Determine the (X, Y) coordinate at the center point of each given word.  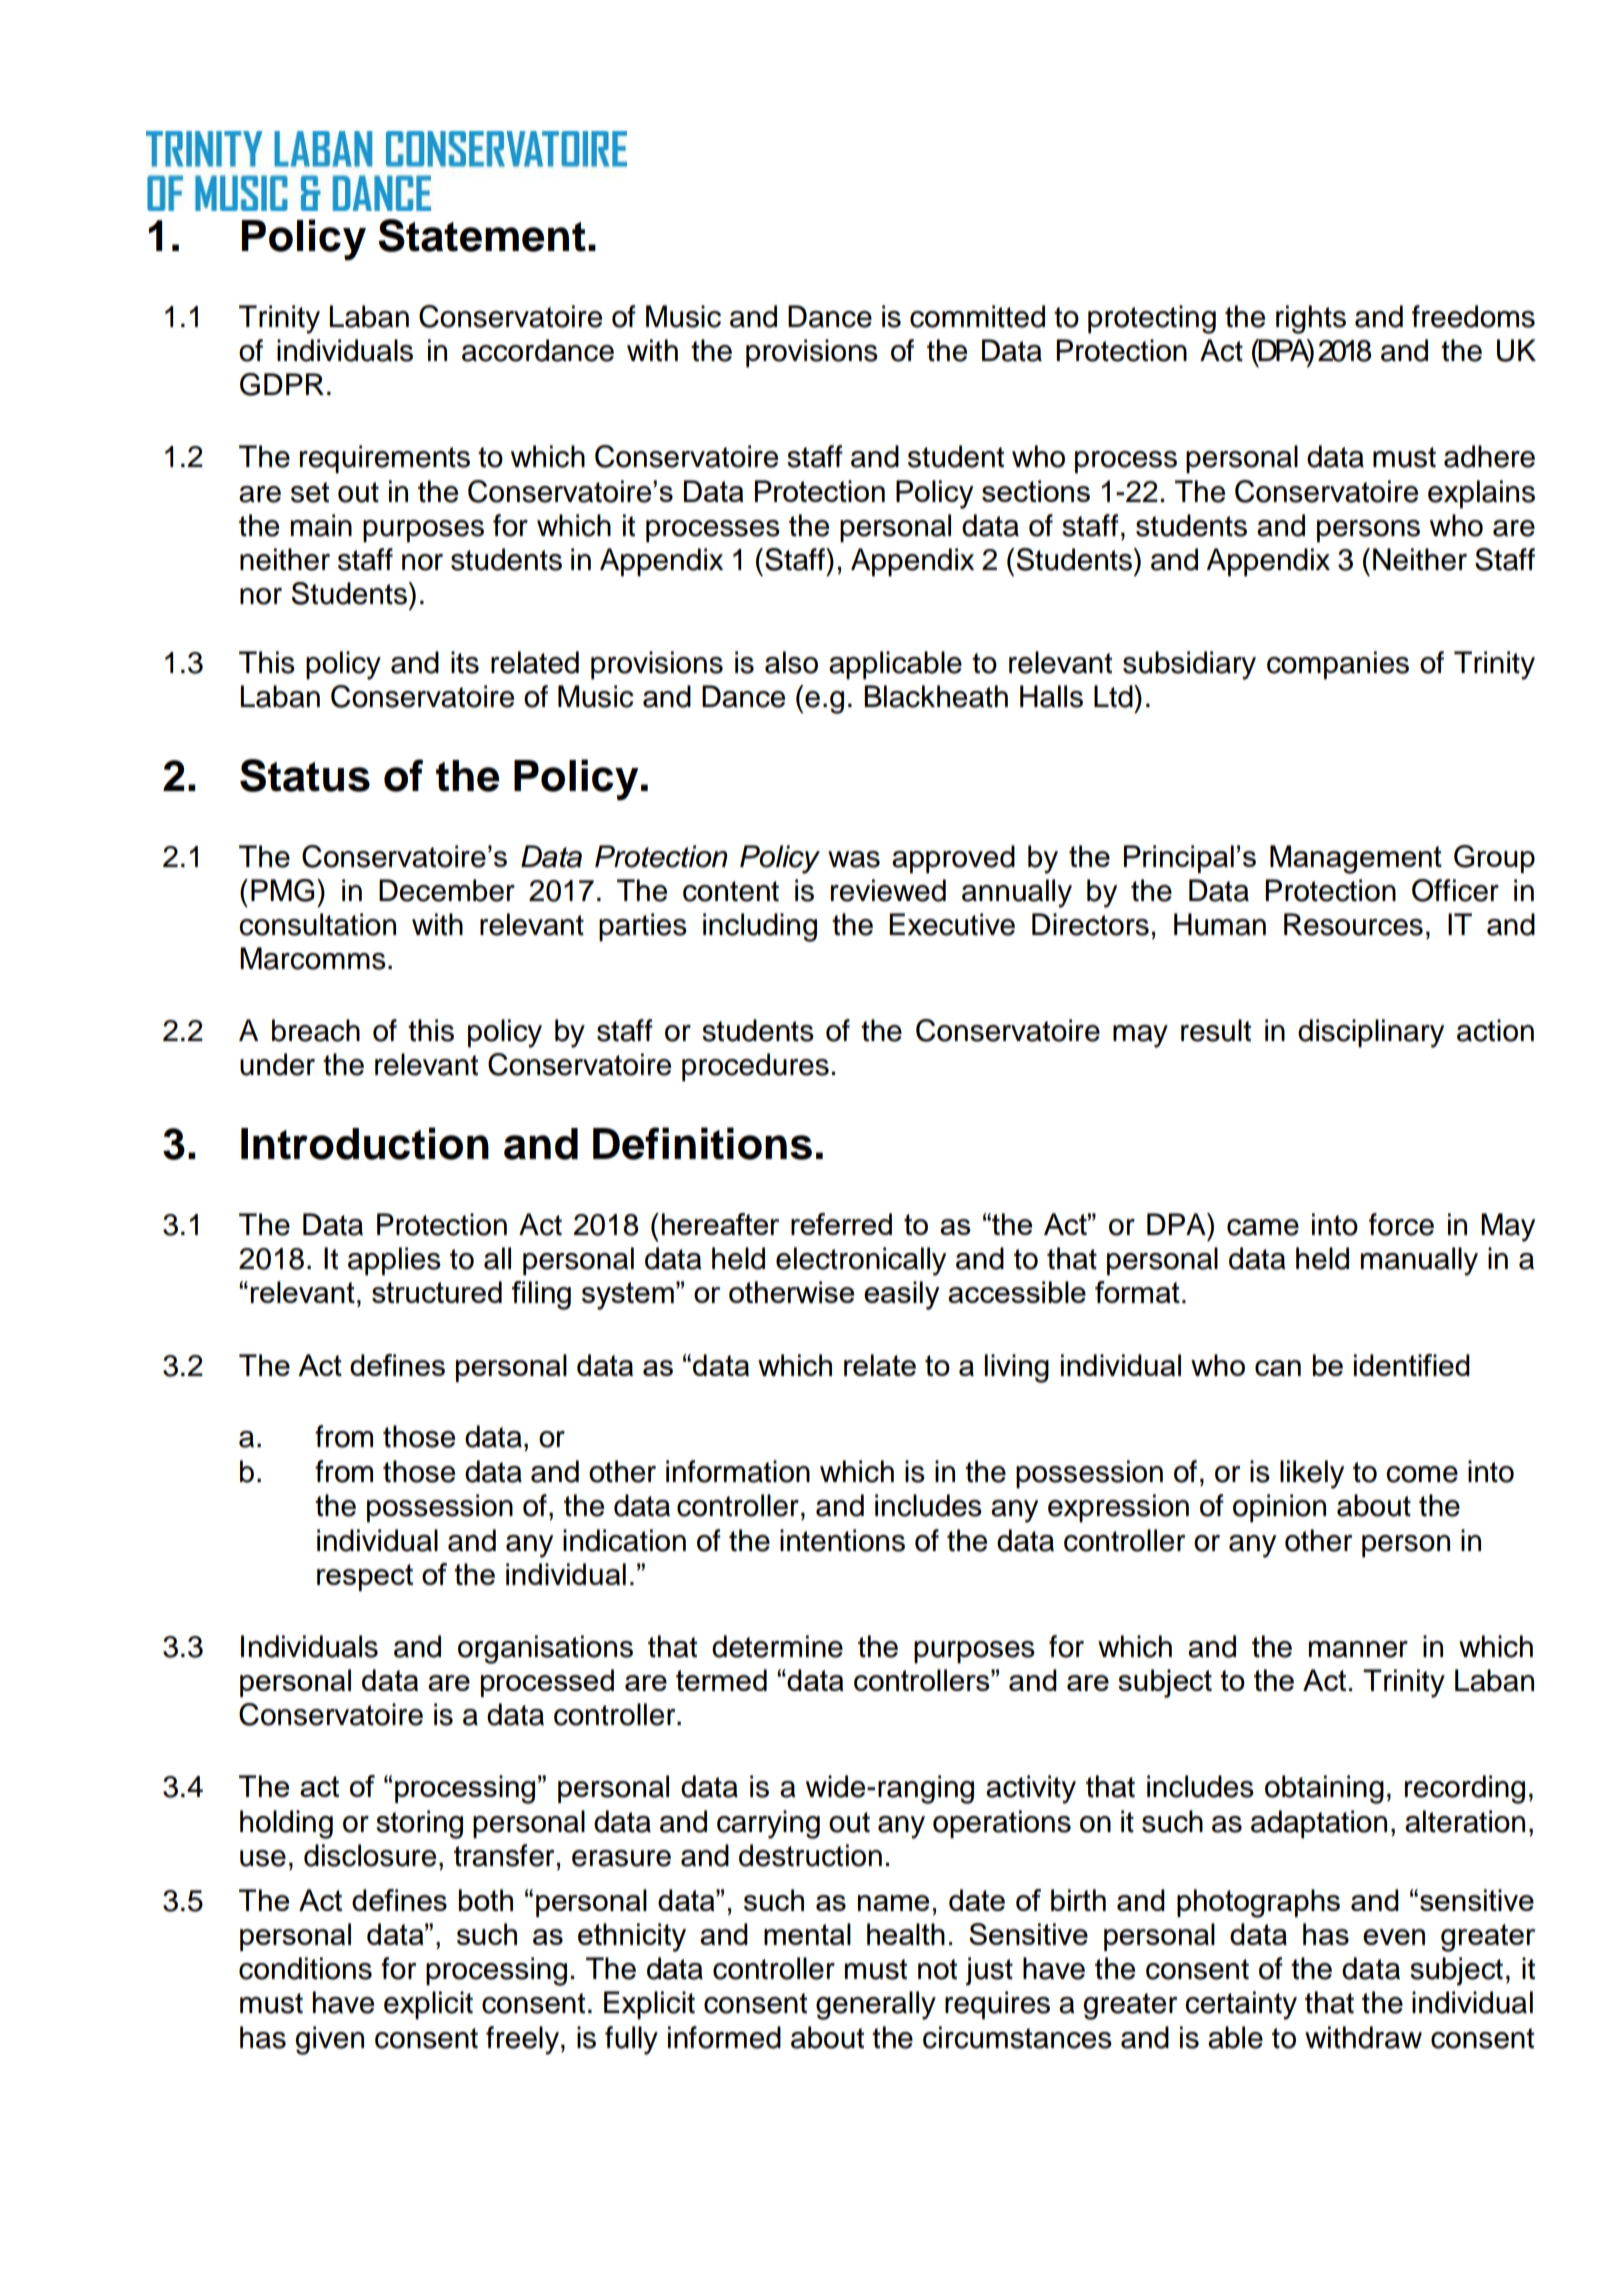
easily (902, 1295)
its (465, 662)
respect (365, 1577)
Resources (1353, 924)
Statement (482, 235)
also (791, 662)
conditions (305, 1968)
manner (1358, 1649)
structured (437, 1292)
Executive (952, 924)
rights (1311, 319)
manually (1419, 1261)
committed (977, 316)
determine (777, 1646)
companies (1338, 665)
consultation (317, 924)
